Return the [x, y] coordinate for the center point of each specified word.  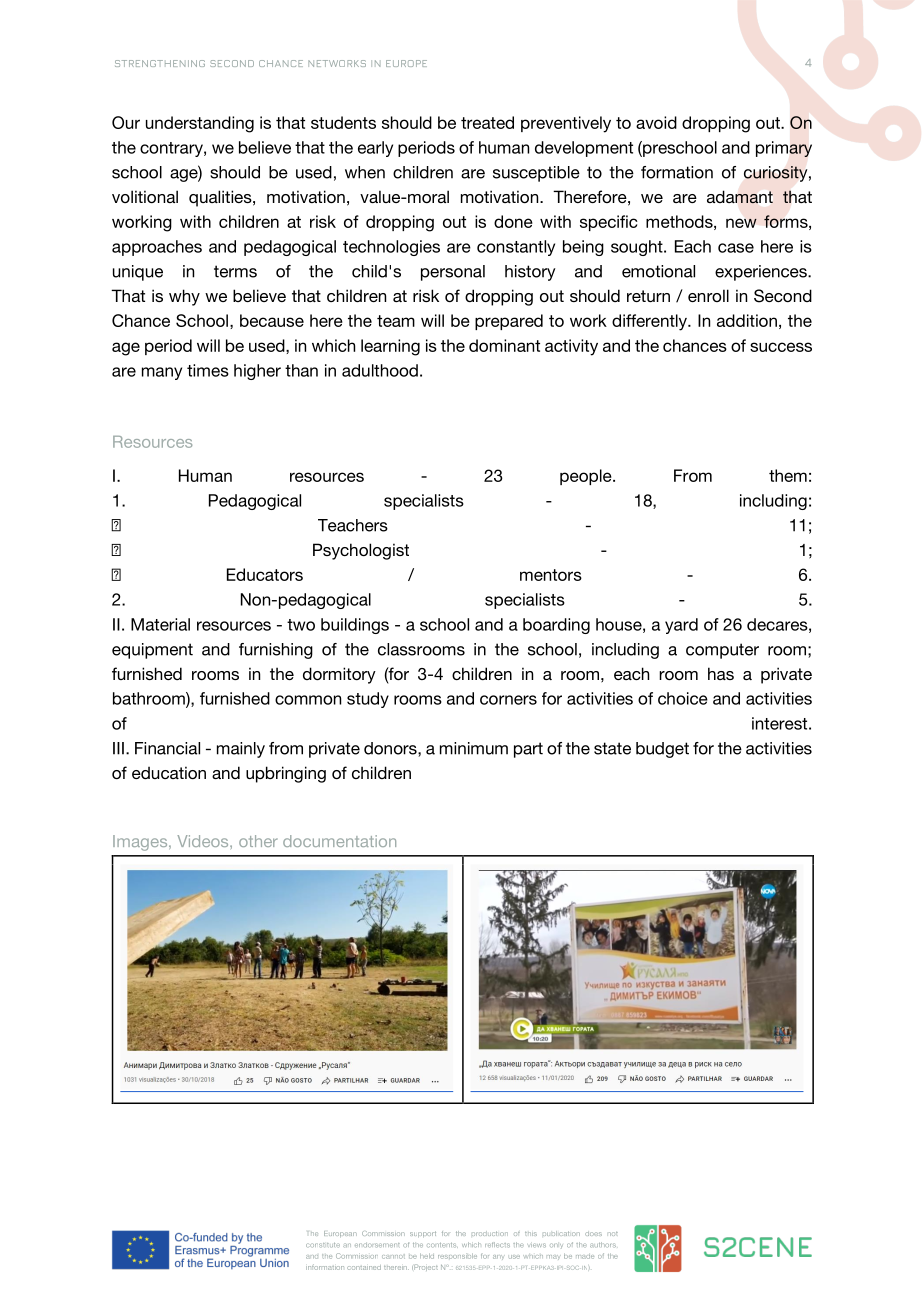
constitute [323, 1245]
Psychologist [361, 551]
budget [662, 750]
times [208, 370]
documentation [339, 841]
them [788, 475]
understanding [200, 124]
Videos [204, 841]
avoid [656, 122]
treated [487, 122]
